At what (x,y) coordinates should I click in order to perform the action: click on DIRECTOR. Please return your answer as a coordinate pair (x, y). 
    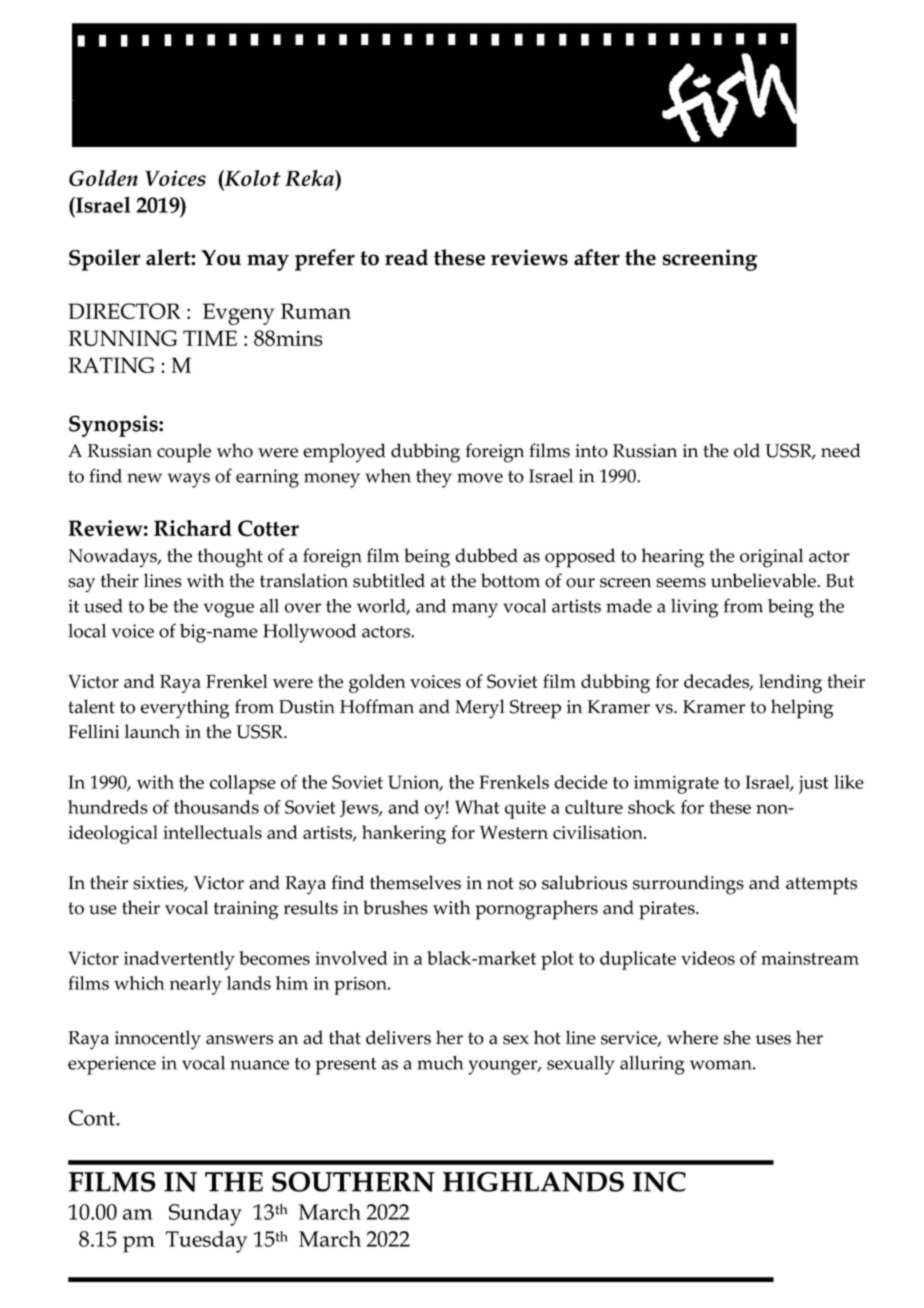
    Looking at the image, I should click on (124, 311).
